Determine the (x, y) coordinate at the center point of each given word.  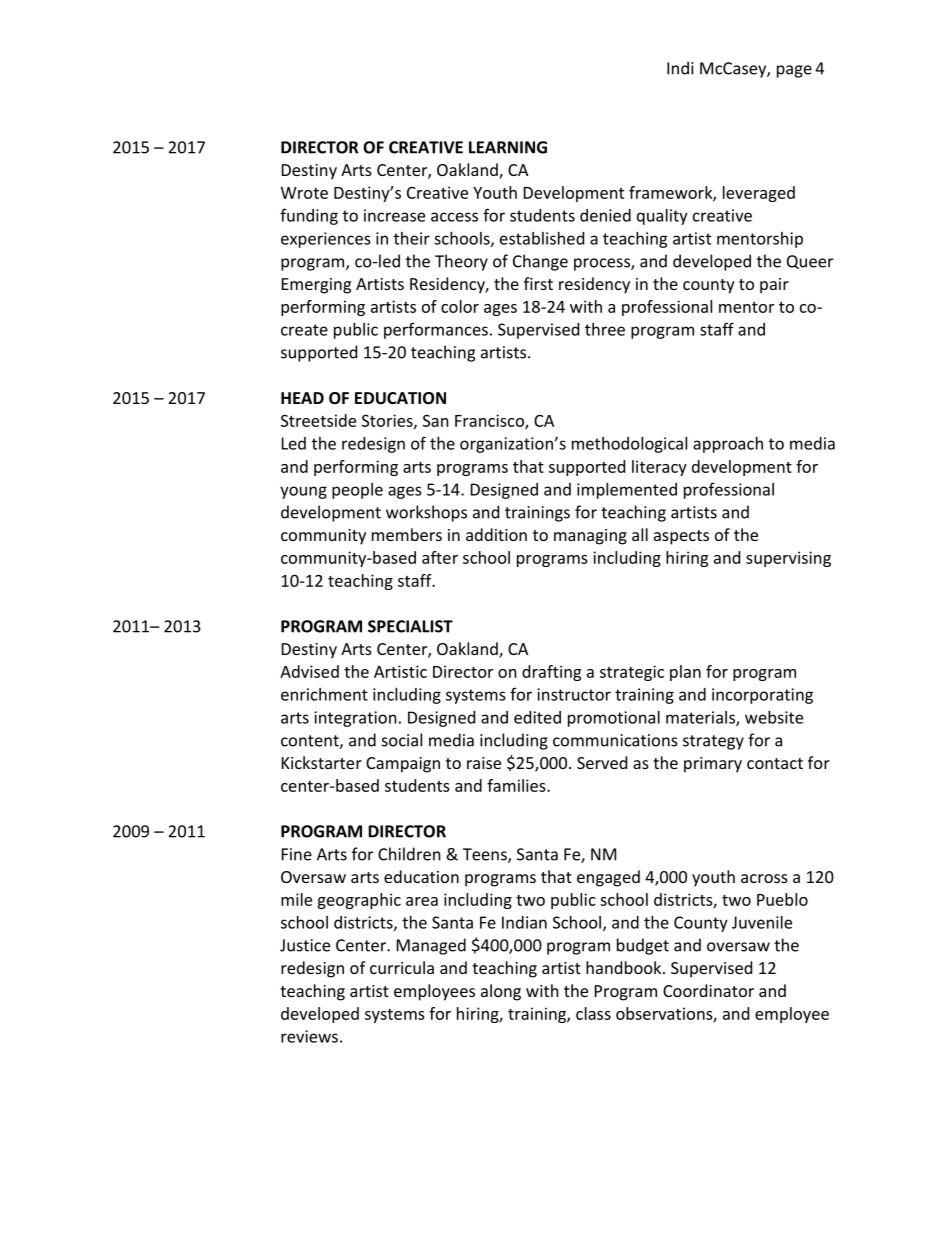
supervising (788, 559)
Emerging (316, 286)
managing (590, 537)
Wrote (304, 193)
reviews (309, 1036)
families (517, 785)
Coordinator (708, 990)
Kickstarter (322, 762)
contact (775, 763)
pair (774, 286)
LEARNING (508, 147)
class (593, 1013)
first (538, 283)
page (794, 71)
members (407, 534)
